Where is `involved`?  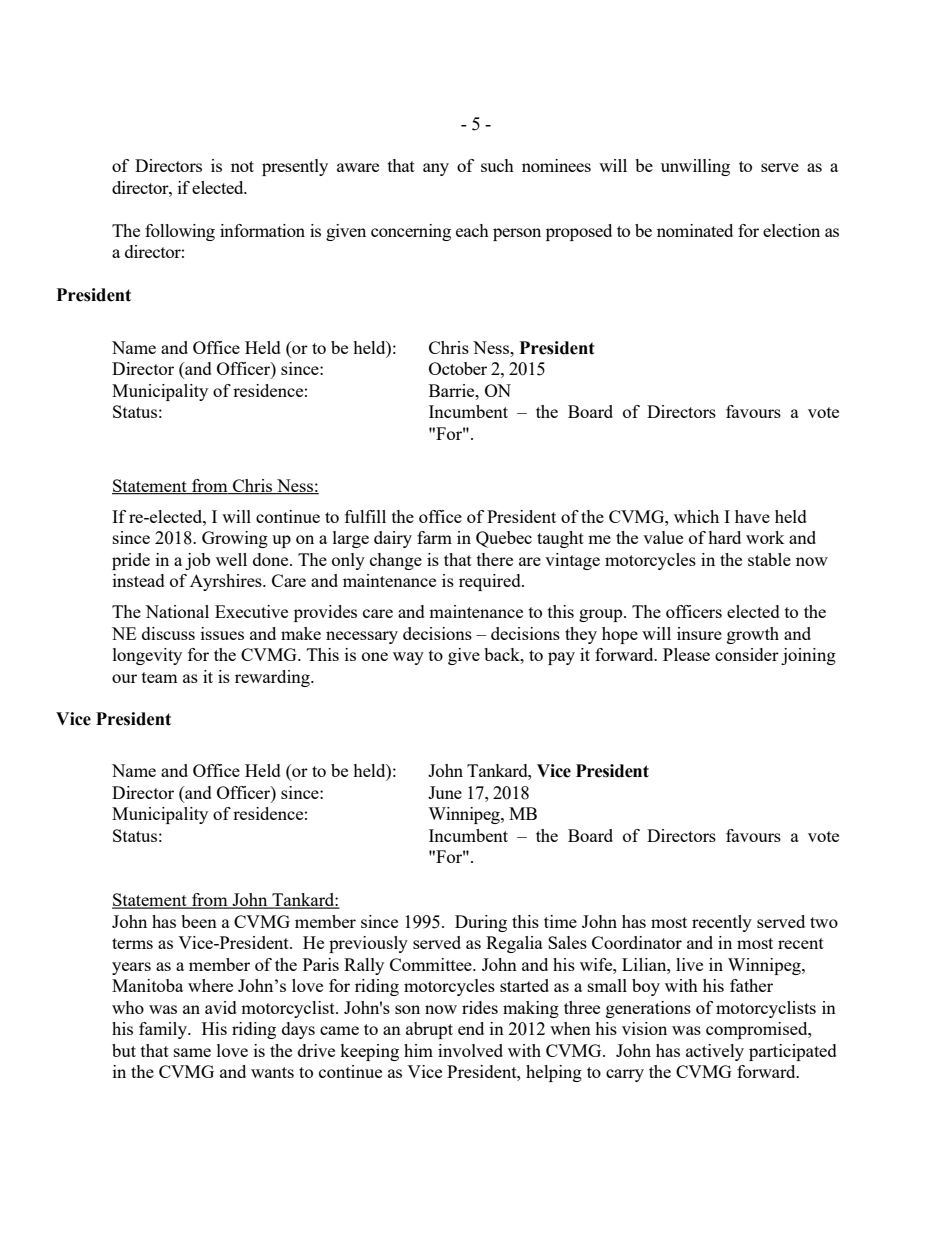
involved is located at coordinates (470, 1050).
